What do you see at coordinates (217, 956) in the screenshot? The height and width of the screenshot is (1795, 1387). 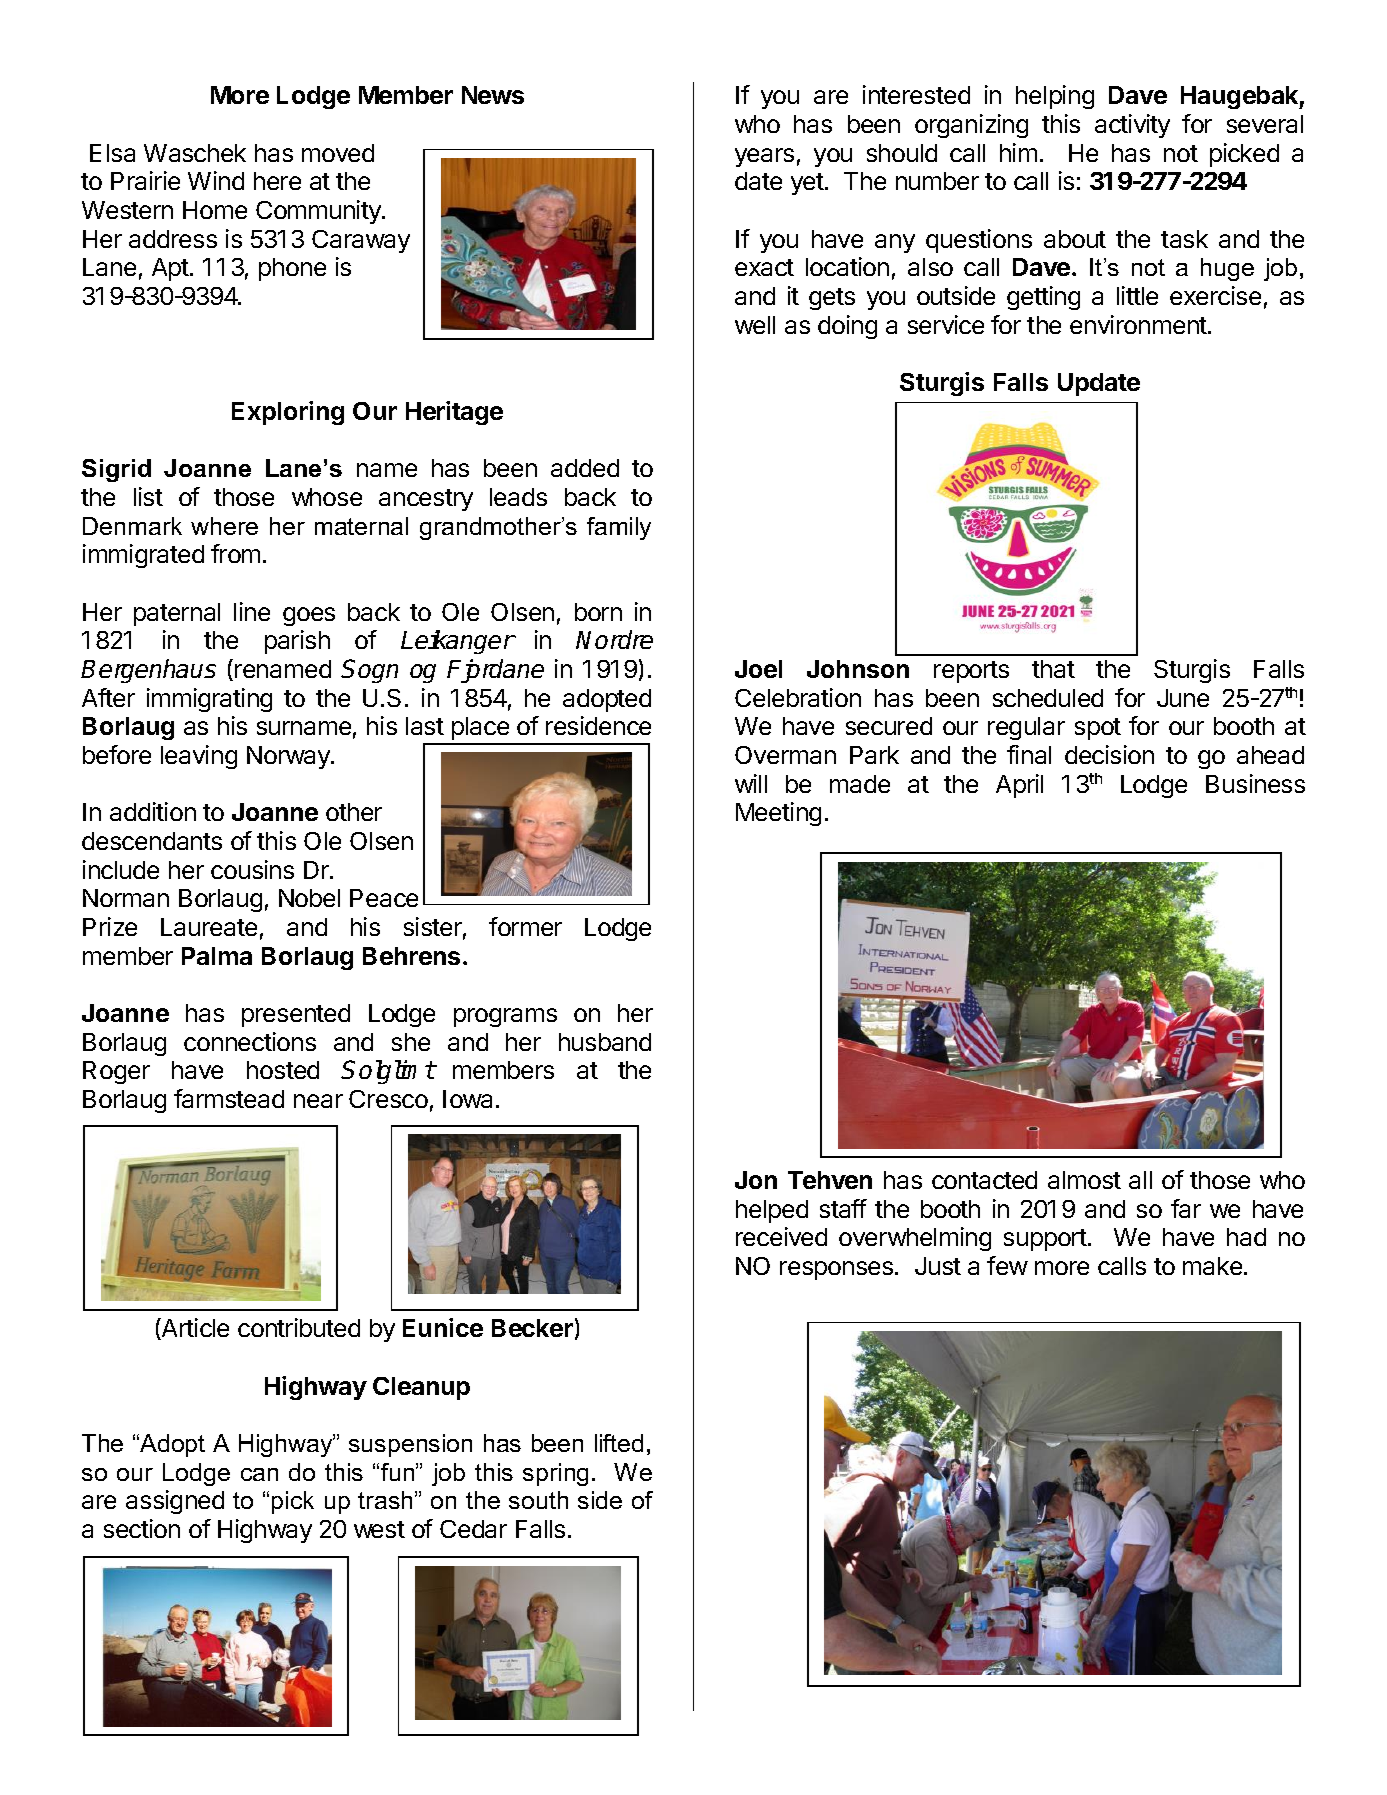 I see `Palma` at bounding box center [217, 956].
